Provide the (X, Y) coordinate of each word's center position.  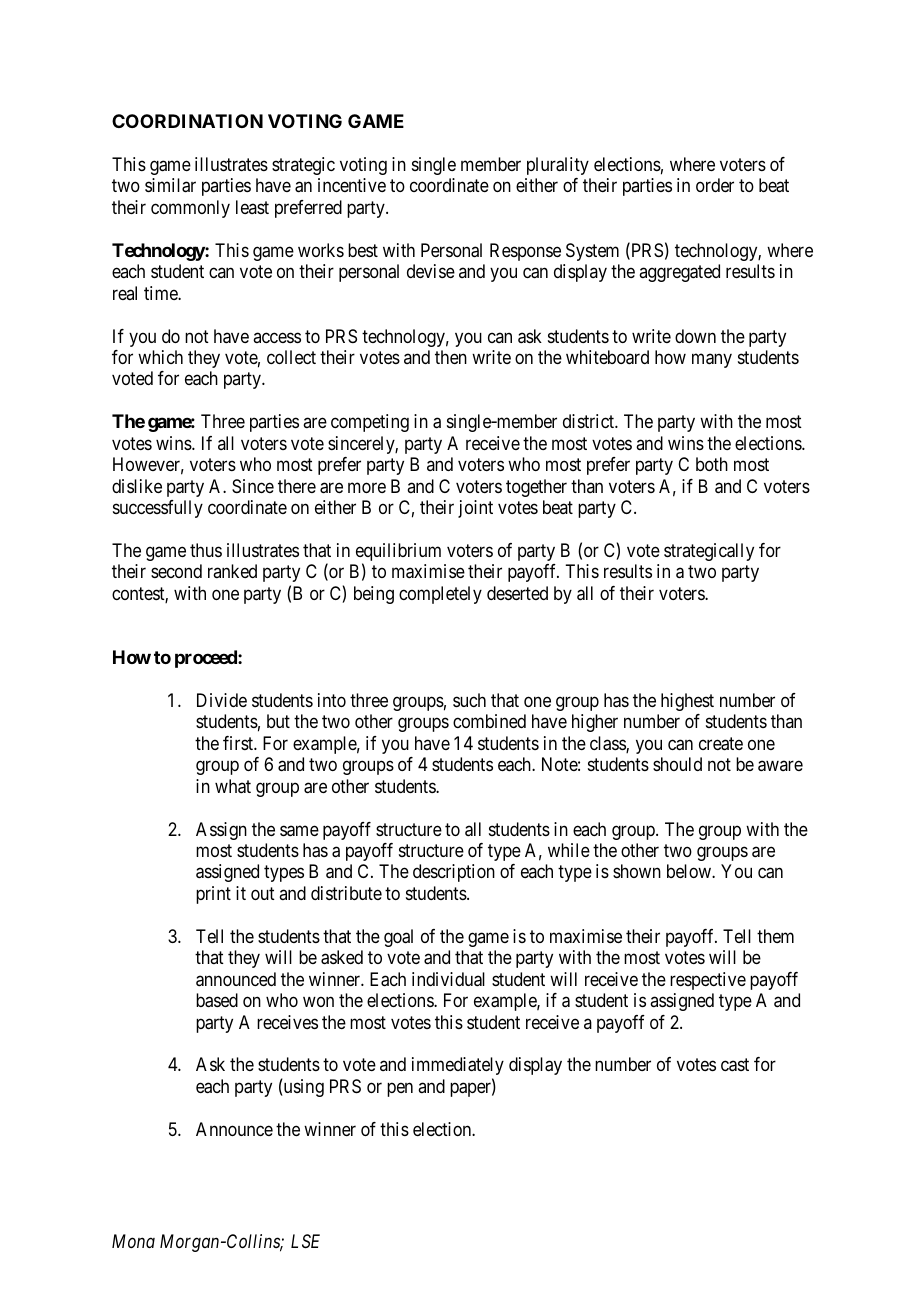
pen (400, 1089)
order (715, 185)
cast (735, 1065)
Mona (133, 1241)
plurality (558, 166)
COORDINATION (187, 121)
